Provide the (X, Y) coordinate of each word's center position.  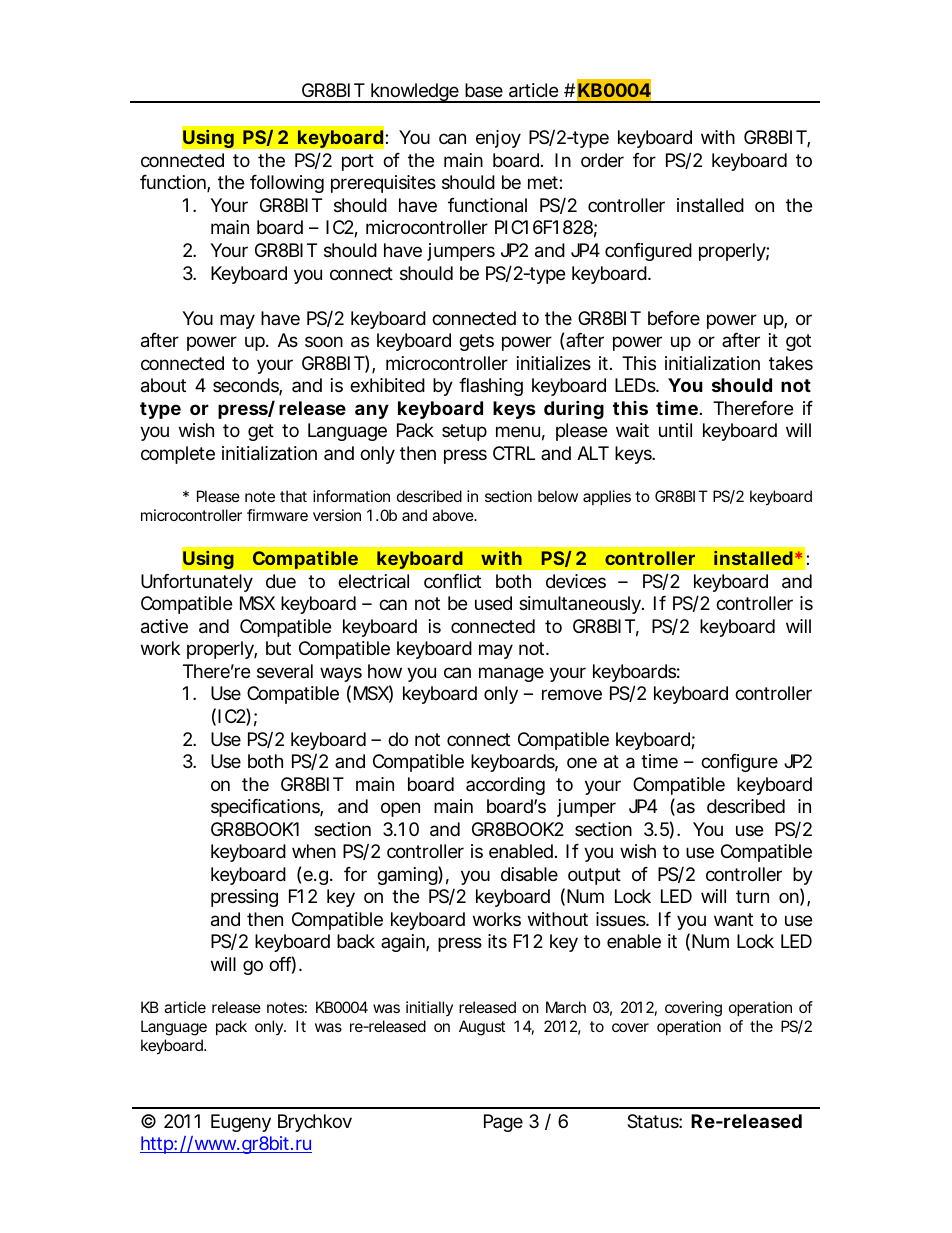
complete (178, 455)
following (287, 184)
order (602, 160)
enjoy (498, 139)
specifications (267, 808)
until (675, 430)
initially (429, 1008)
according (505, 786)
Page (503, 1123)
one (582, 762)
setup (464, 432)
